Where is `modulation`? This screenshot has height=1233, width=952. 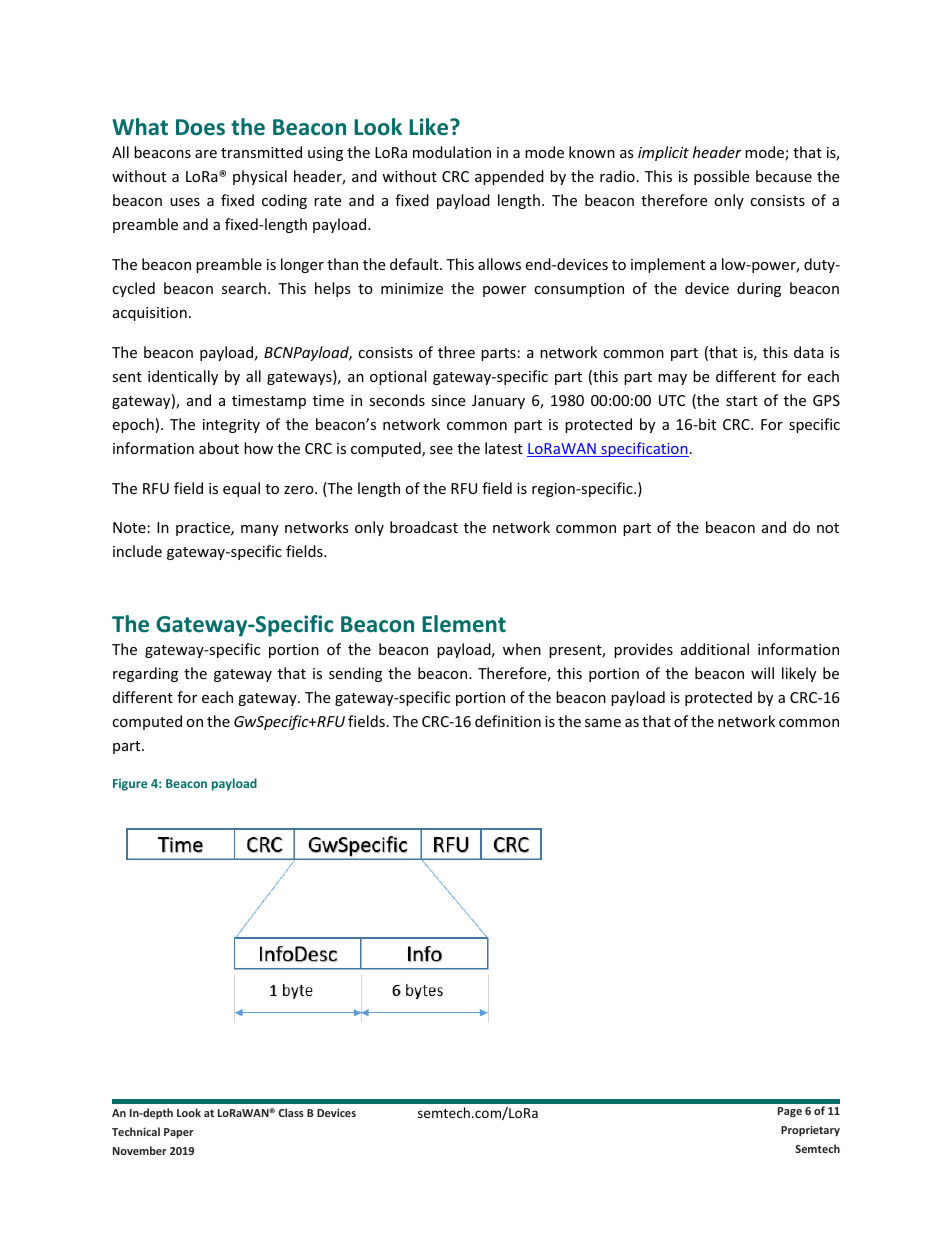
modulation is located at coordinates (452, 152).
